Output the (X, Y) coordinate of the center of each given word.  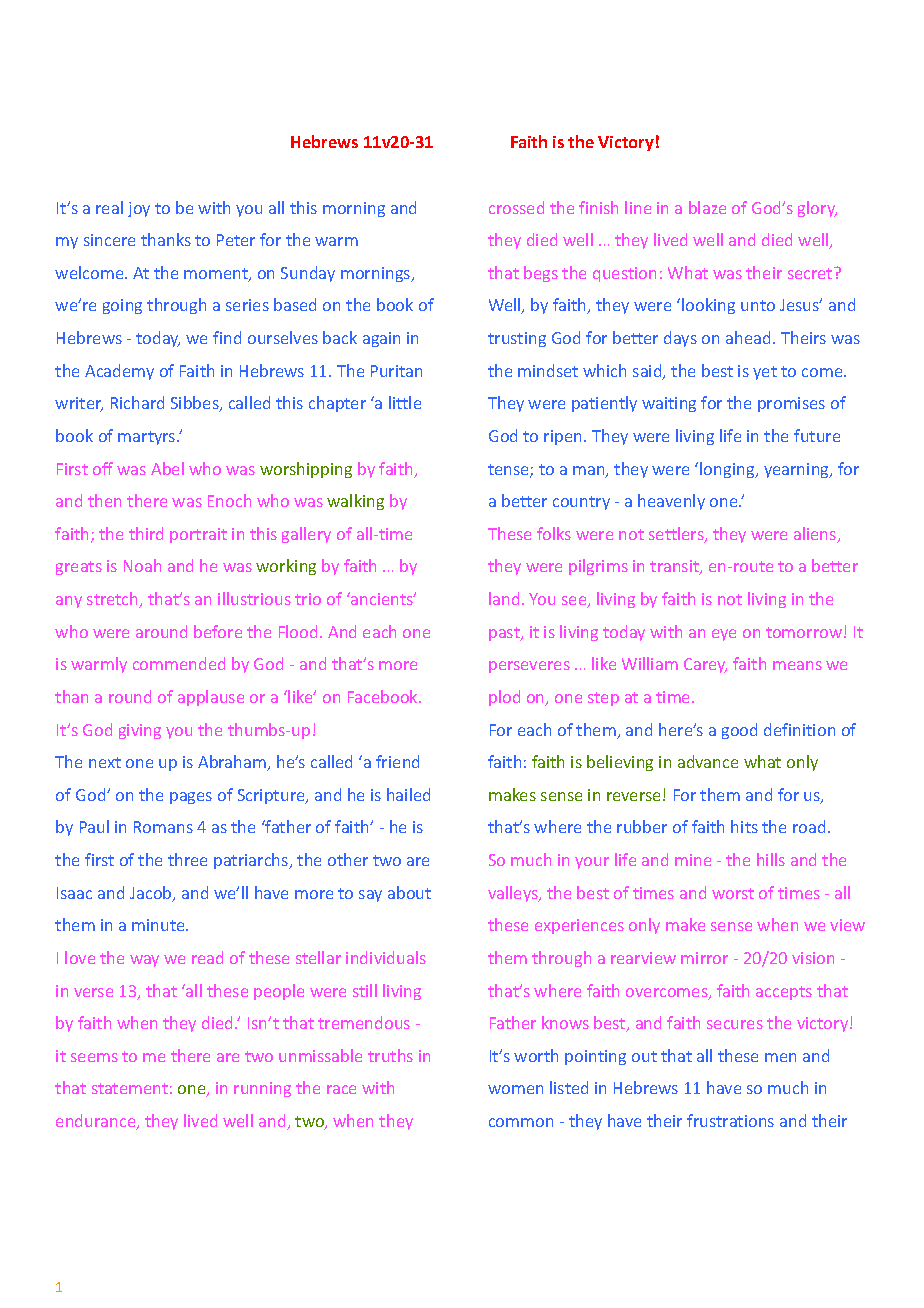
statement (130, 1088)
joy (139, 209)
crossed (516, 207)
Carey (705, 665)
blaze (707, 207)
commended (179, 663)
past (505, 634)
